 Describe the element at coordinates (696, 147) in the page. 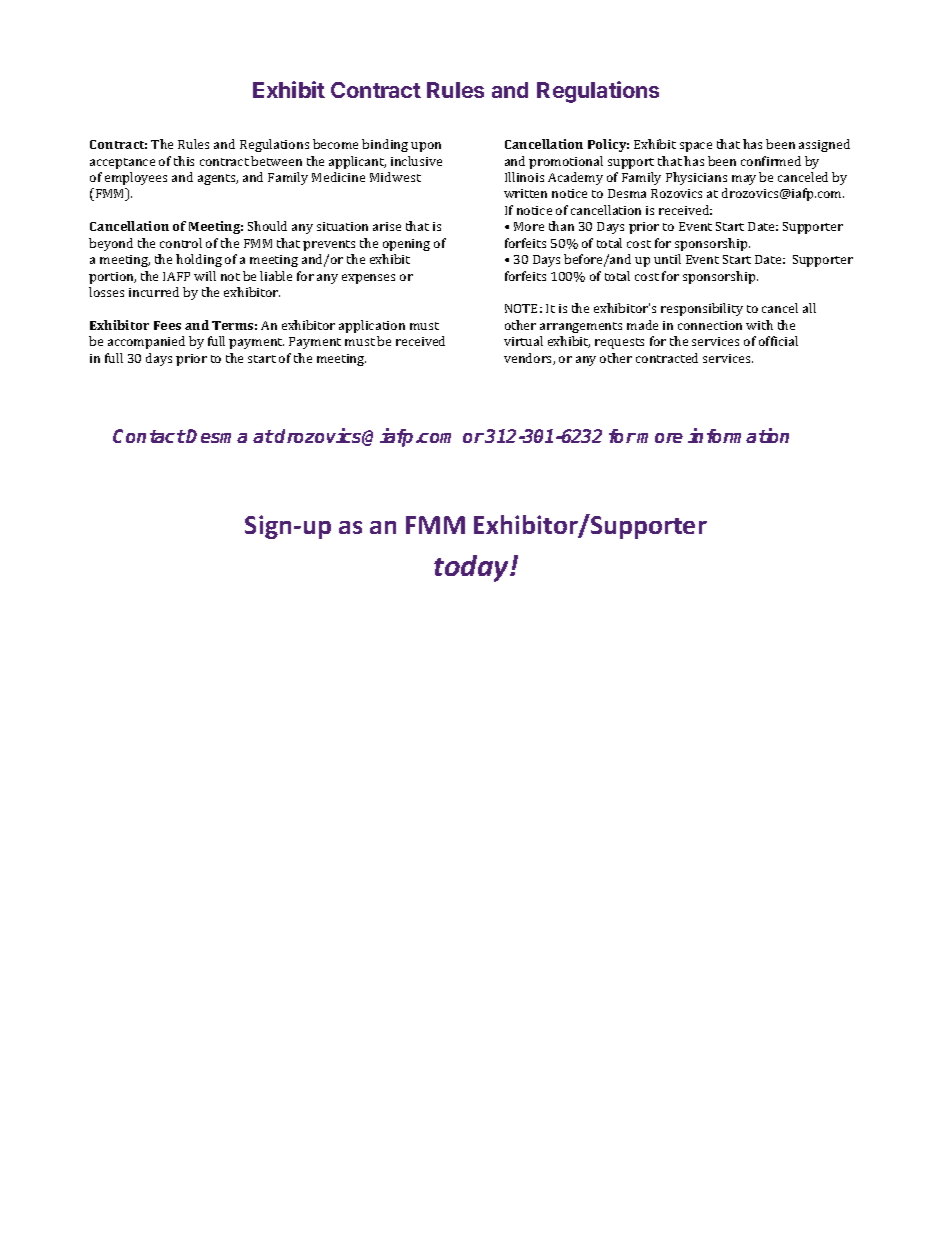

I see `space` at that location.
